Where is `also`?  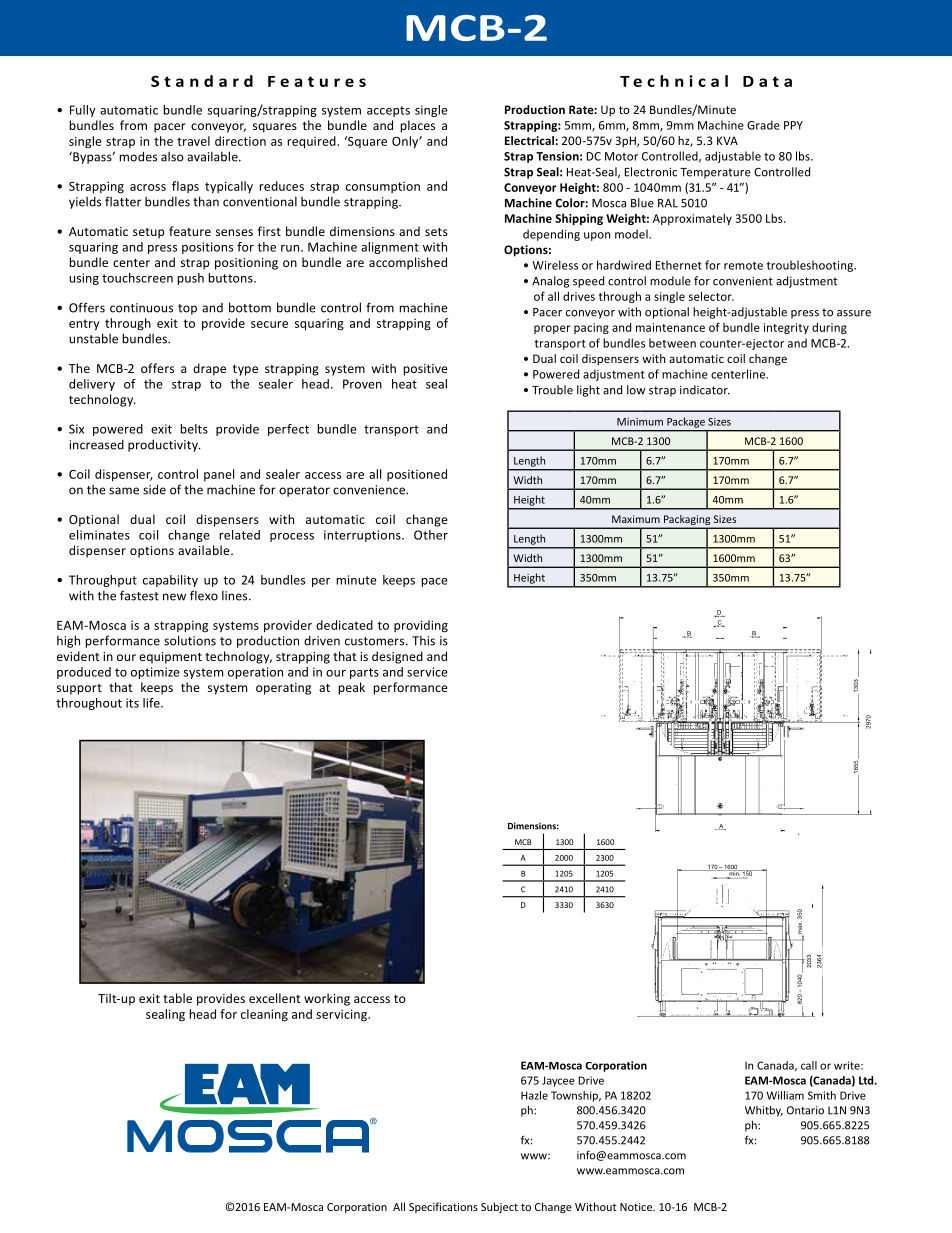
also is located at coordinates (172, 157).
